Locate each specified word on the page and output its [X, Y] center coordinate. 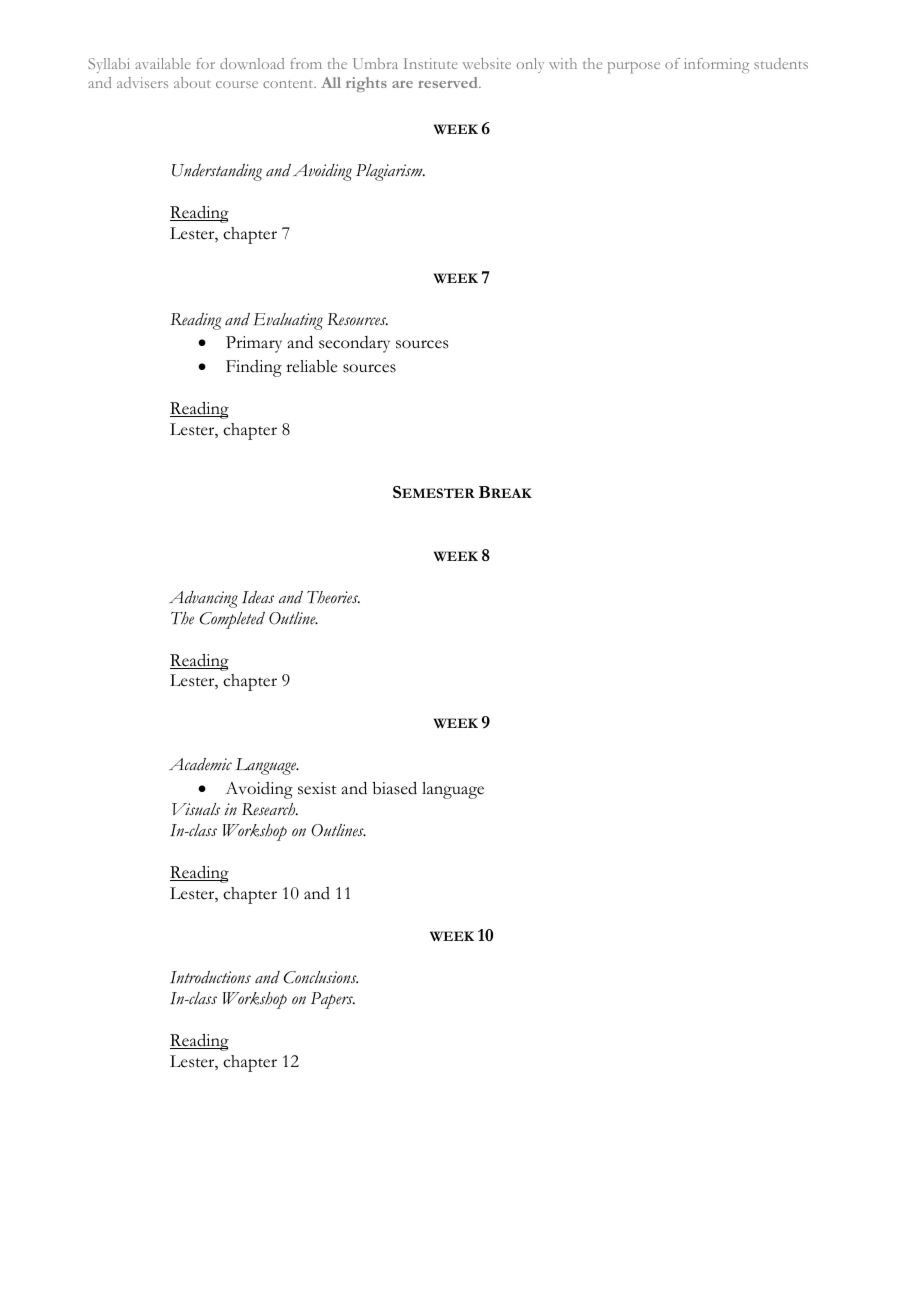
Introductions [210, 977]
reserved [449, 82]
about [192, 82]
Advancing [203, 599]
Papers [333, 1000]
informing [717, 65]
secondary [354, 344]
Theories [333, 597]
